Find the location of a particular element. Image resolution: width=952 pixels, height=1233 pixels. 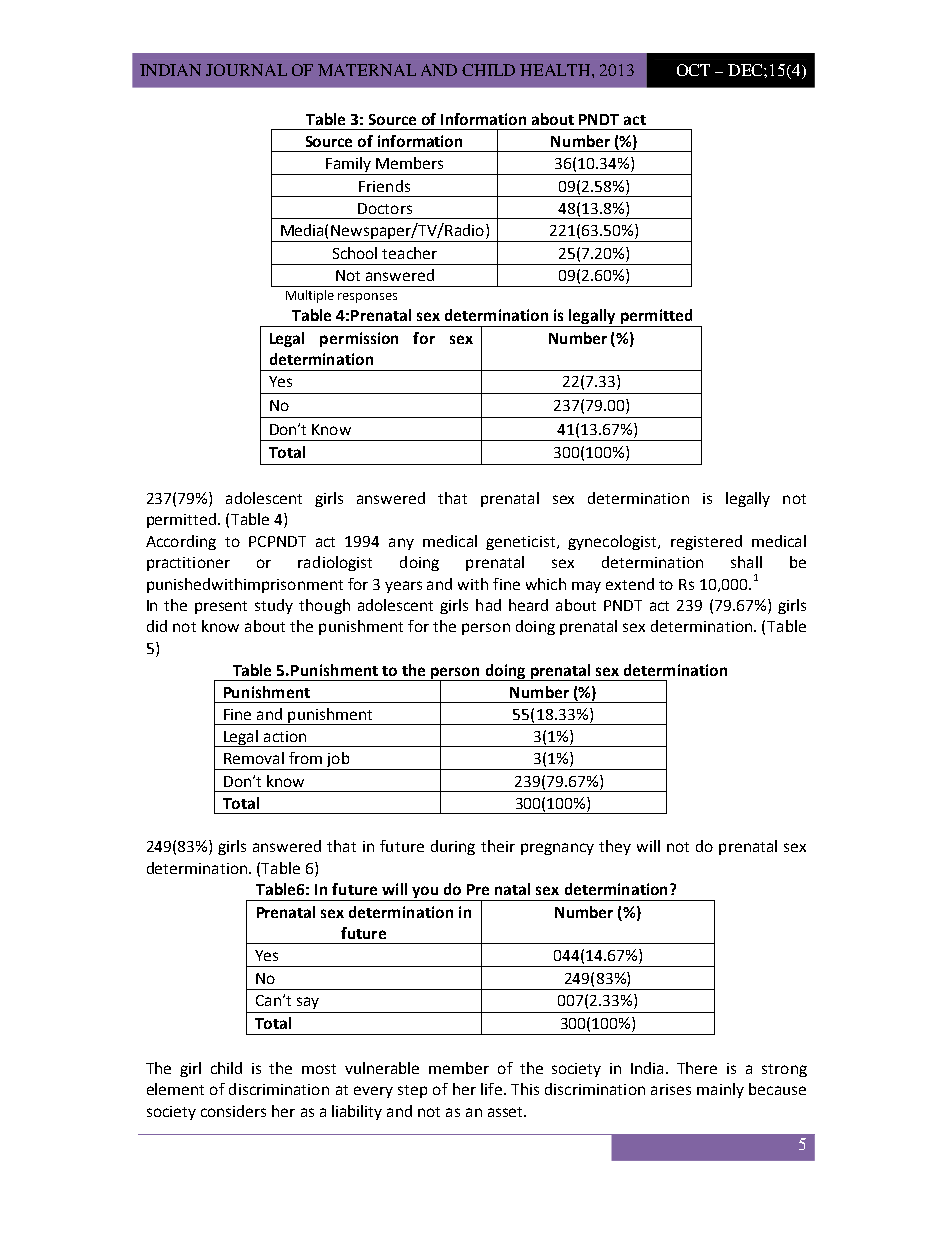

geneticist is located at coordinates (520, 543).
